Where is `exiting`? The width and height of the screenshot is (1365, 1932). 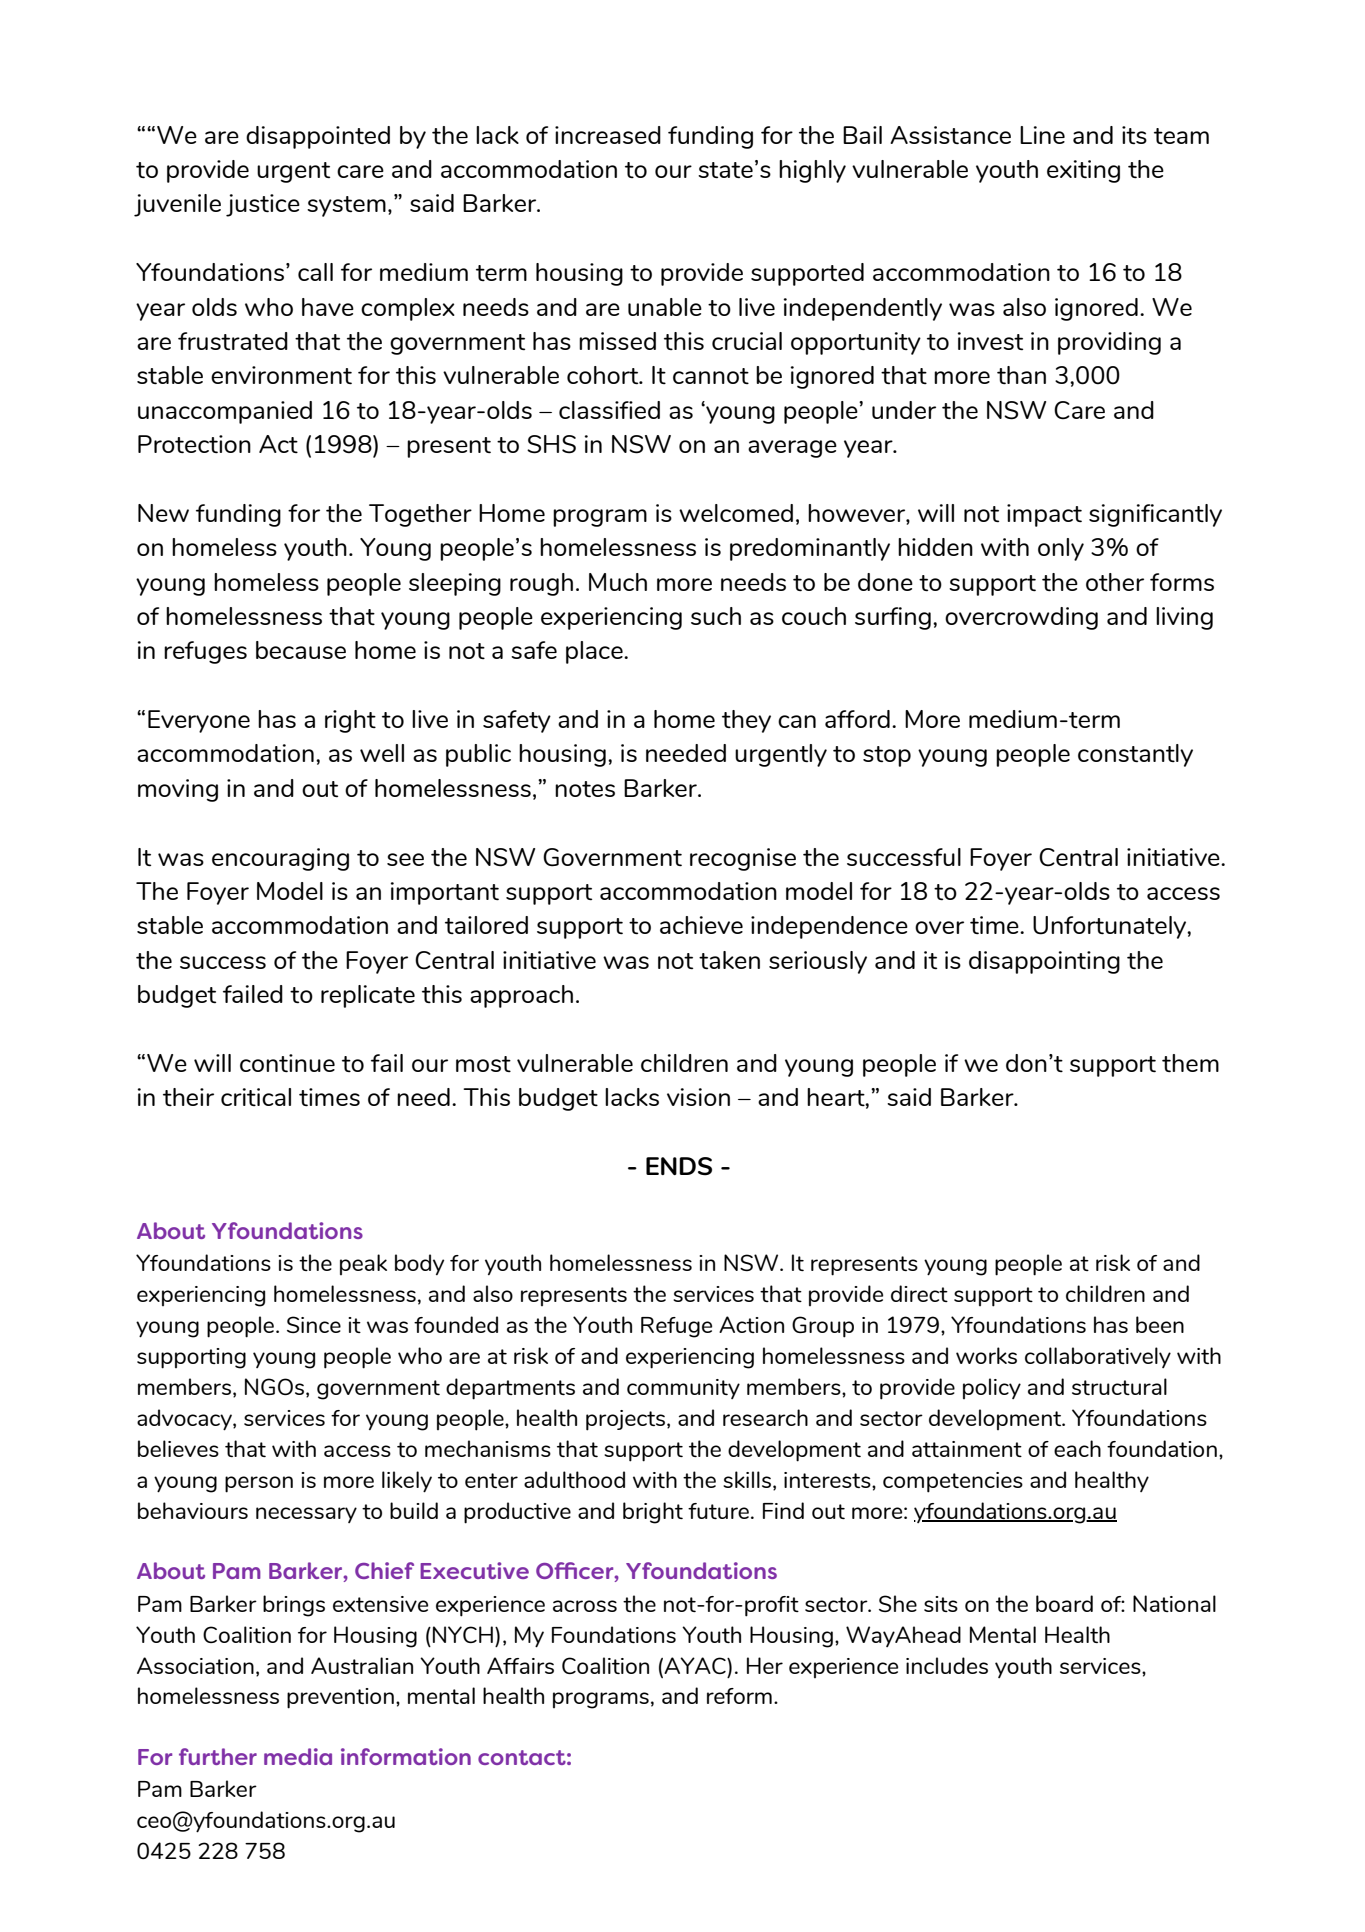 exiting is located at coordinates (1083, 171).
